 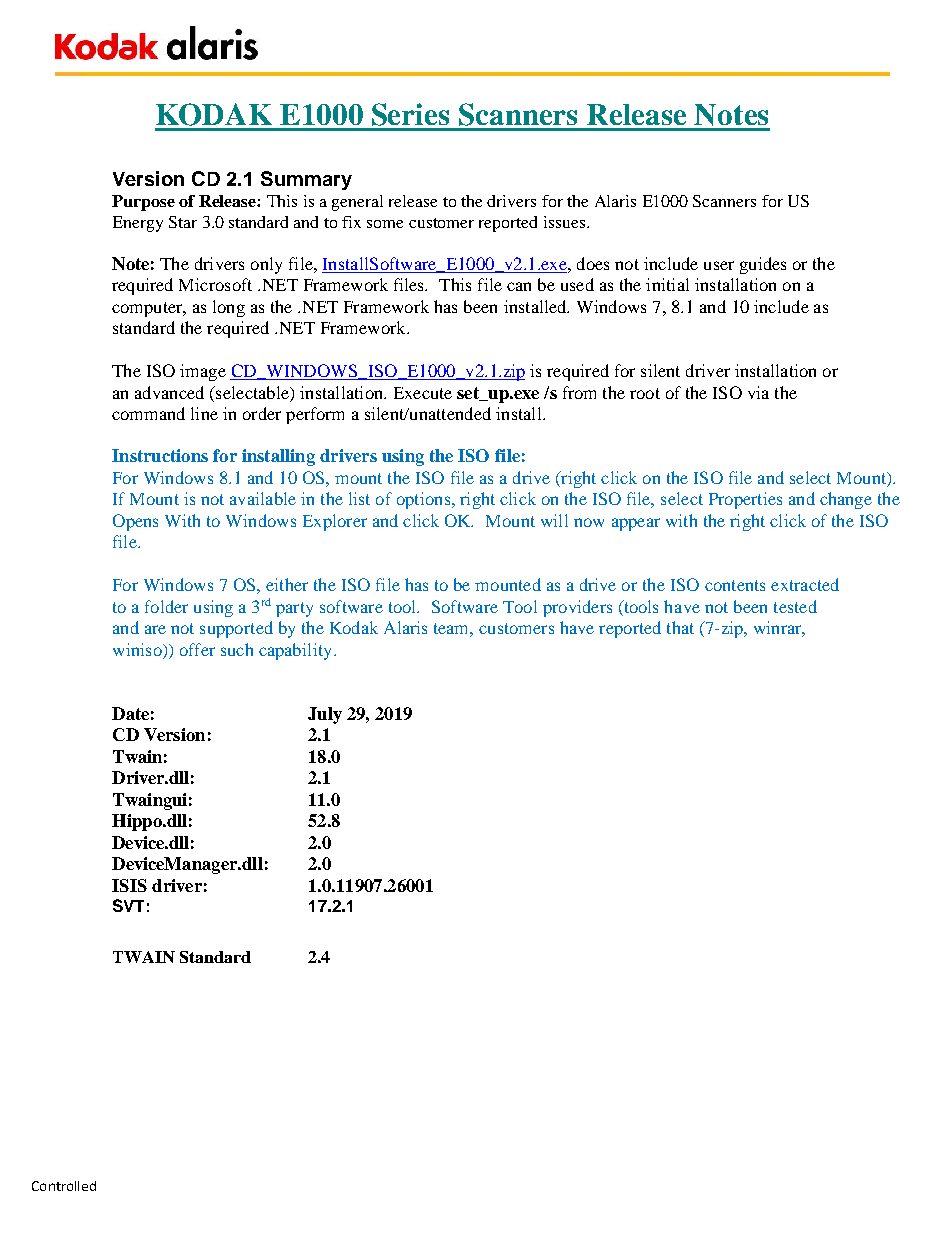 I want to click on some, so click(x=385, y=224).
